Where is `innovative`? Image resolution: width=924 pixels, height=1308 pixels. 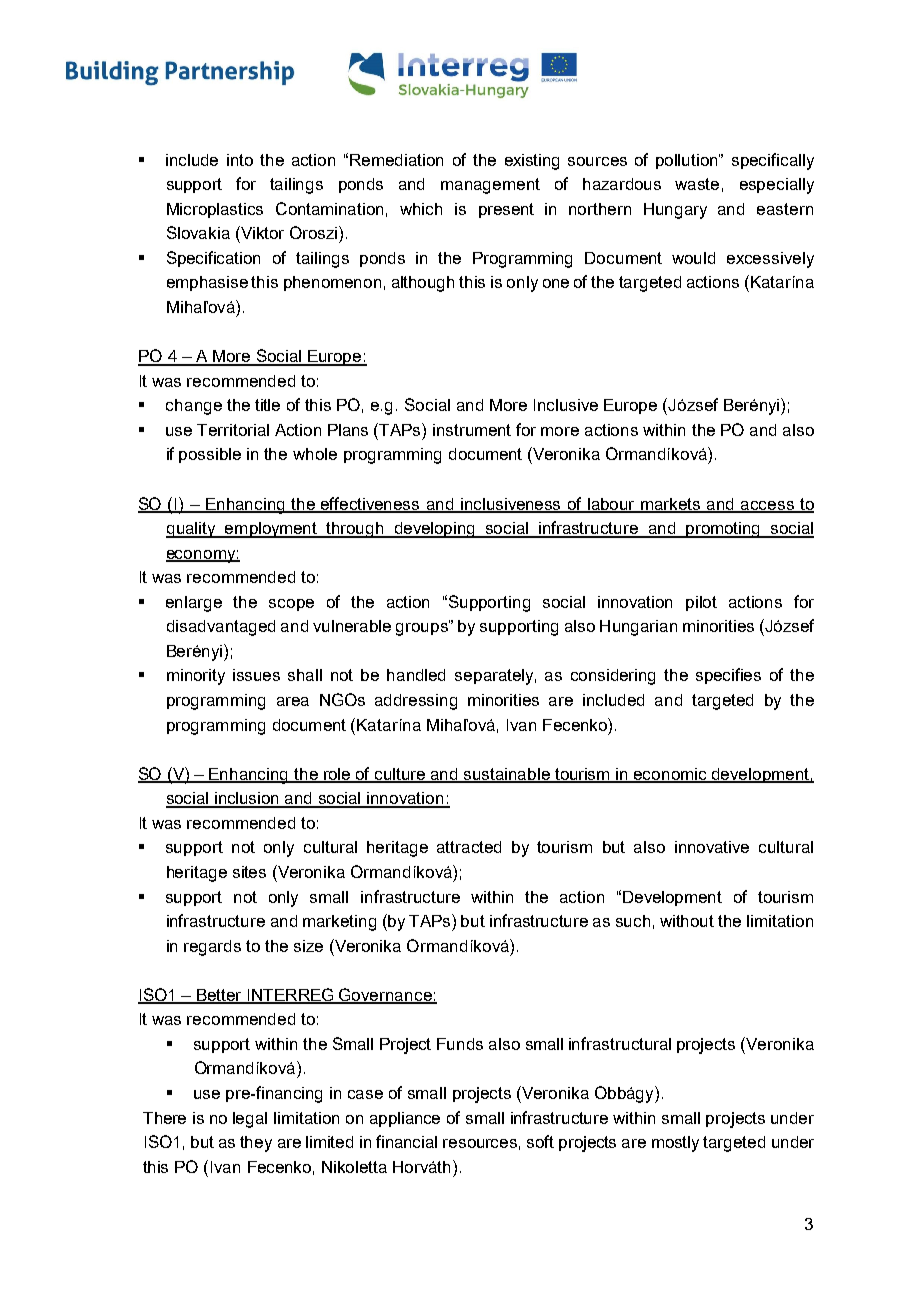 innovative is located at coordinates (712, 847).
